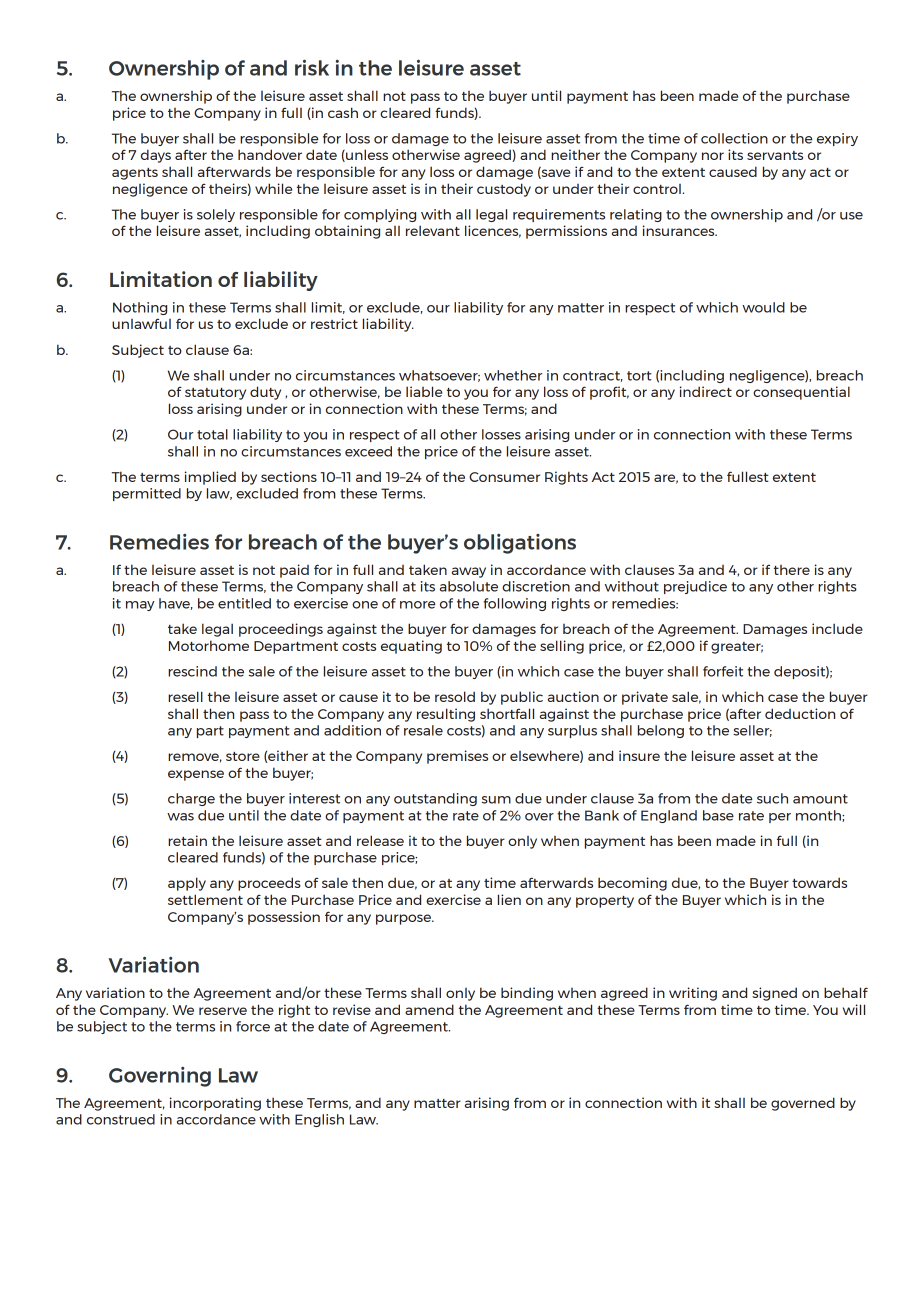  What do you see at coordinates (734, 138) in the page?
I see `collection` at bounding box center [734, 138].
